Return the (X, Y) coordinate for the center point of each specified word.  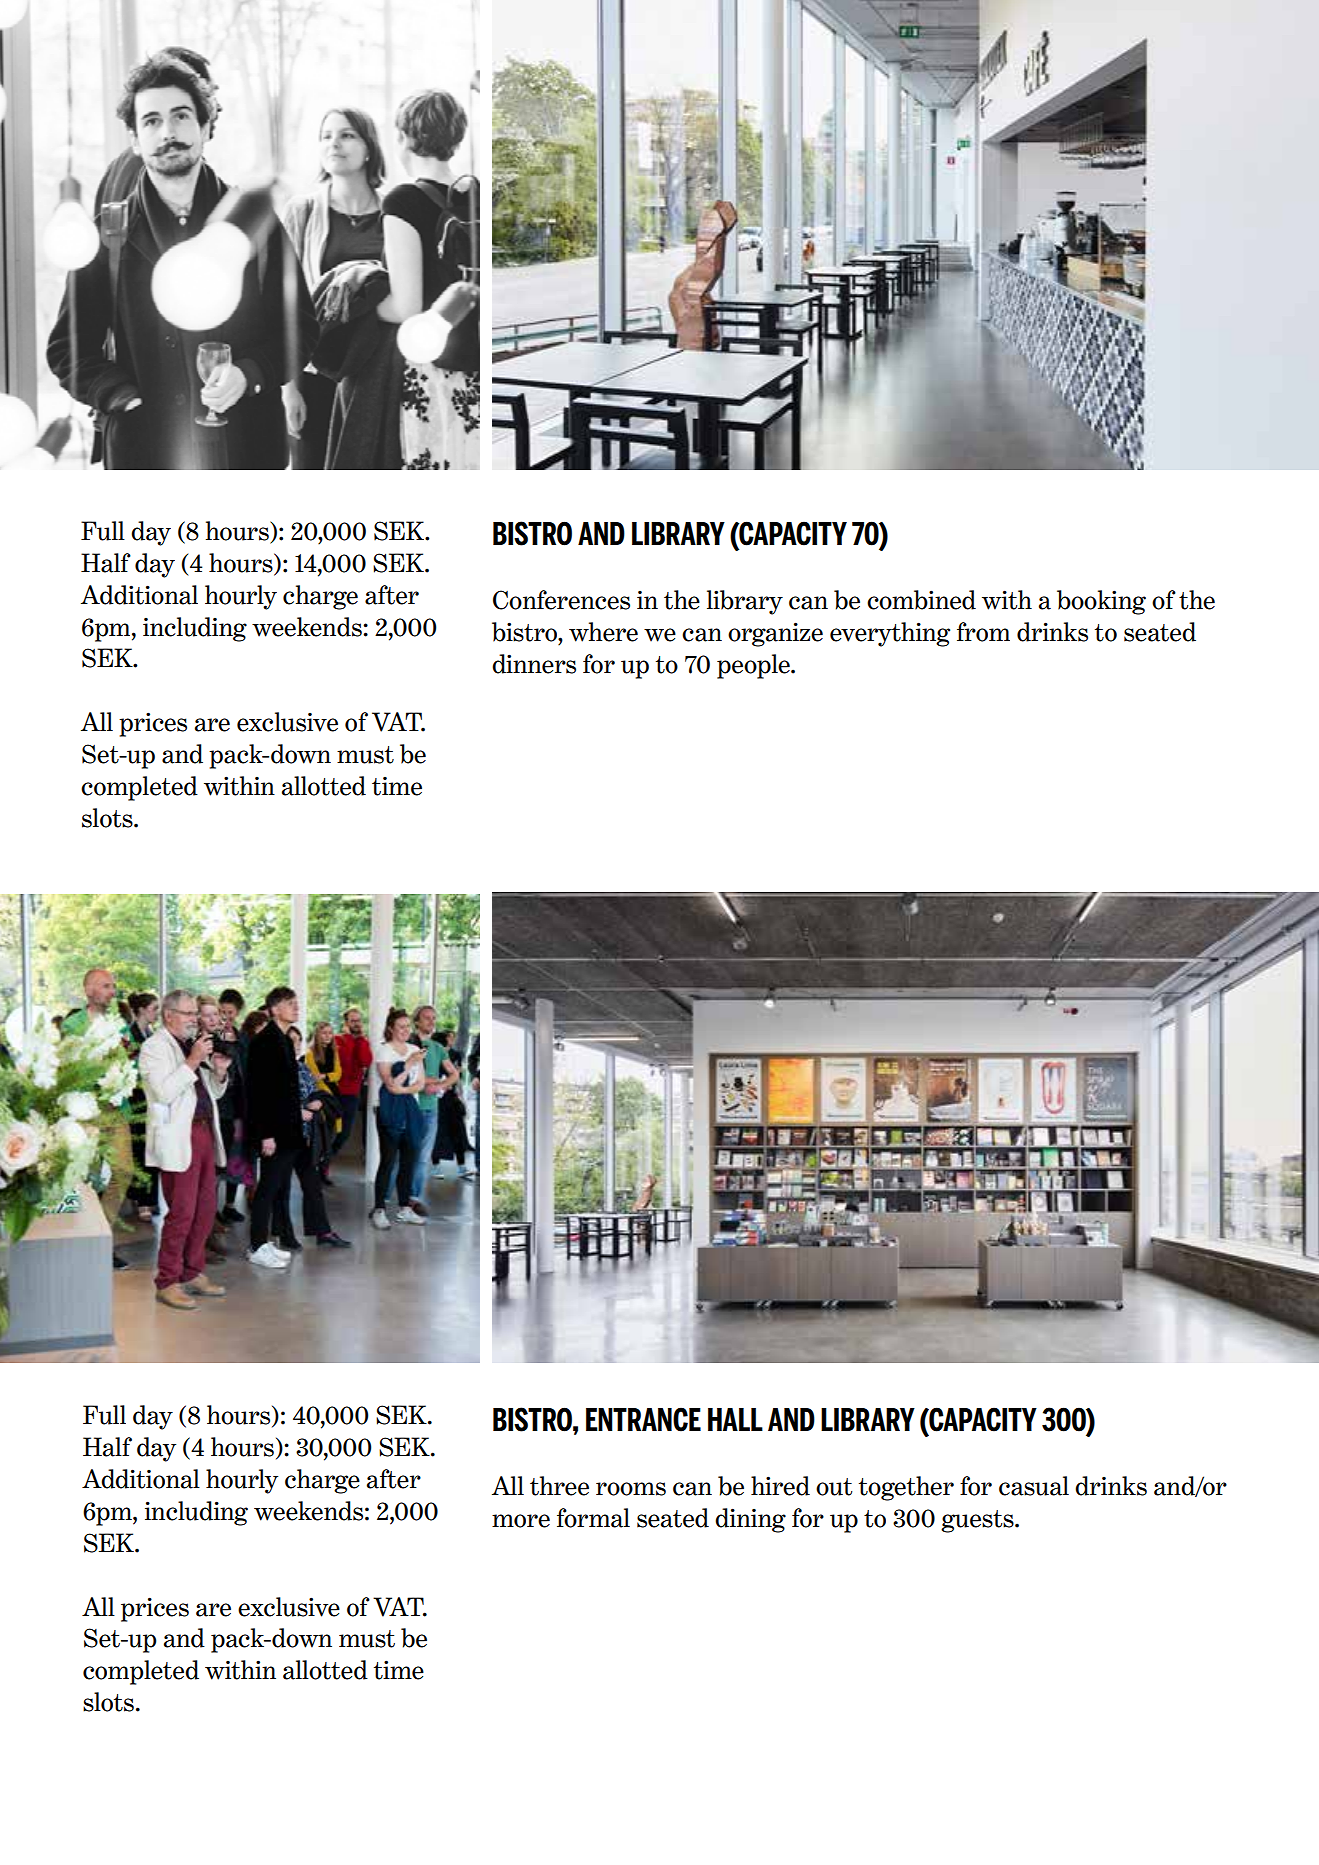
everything (890, 634)
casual (1034, 1486)
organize (775, 634)
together (906, 1488)
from (983, 632)
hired (780, 1486)
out (834, 1487)
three (559, 1486)
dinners (534, 664)
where (603, 632)
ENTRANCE (643, 1419)
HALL (735, 1419)
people (754, 666)
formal (593, 1518)
